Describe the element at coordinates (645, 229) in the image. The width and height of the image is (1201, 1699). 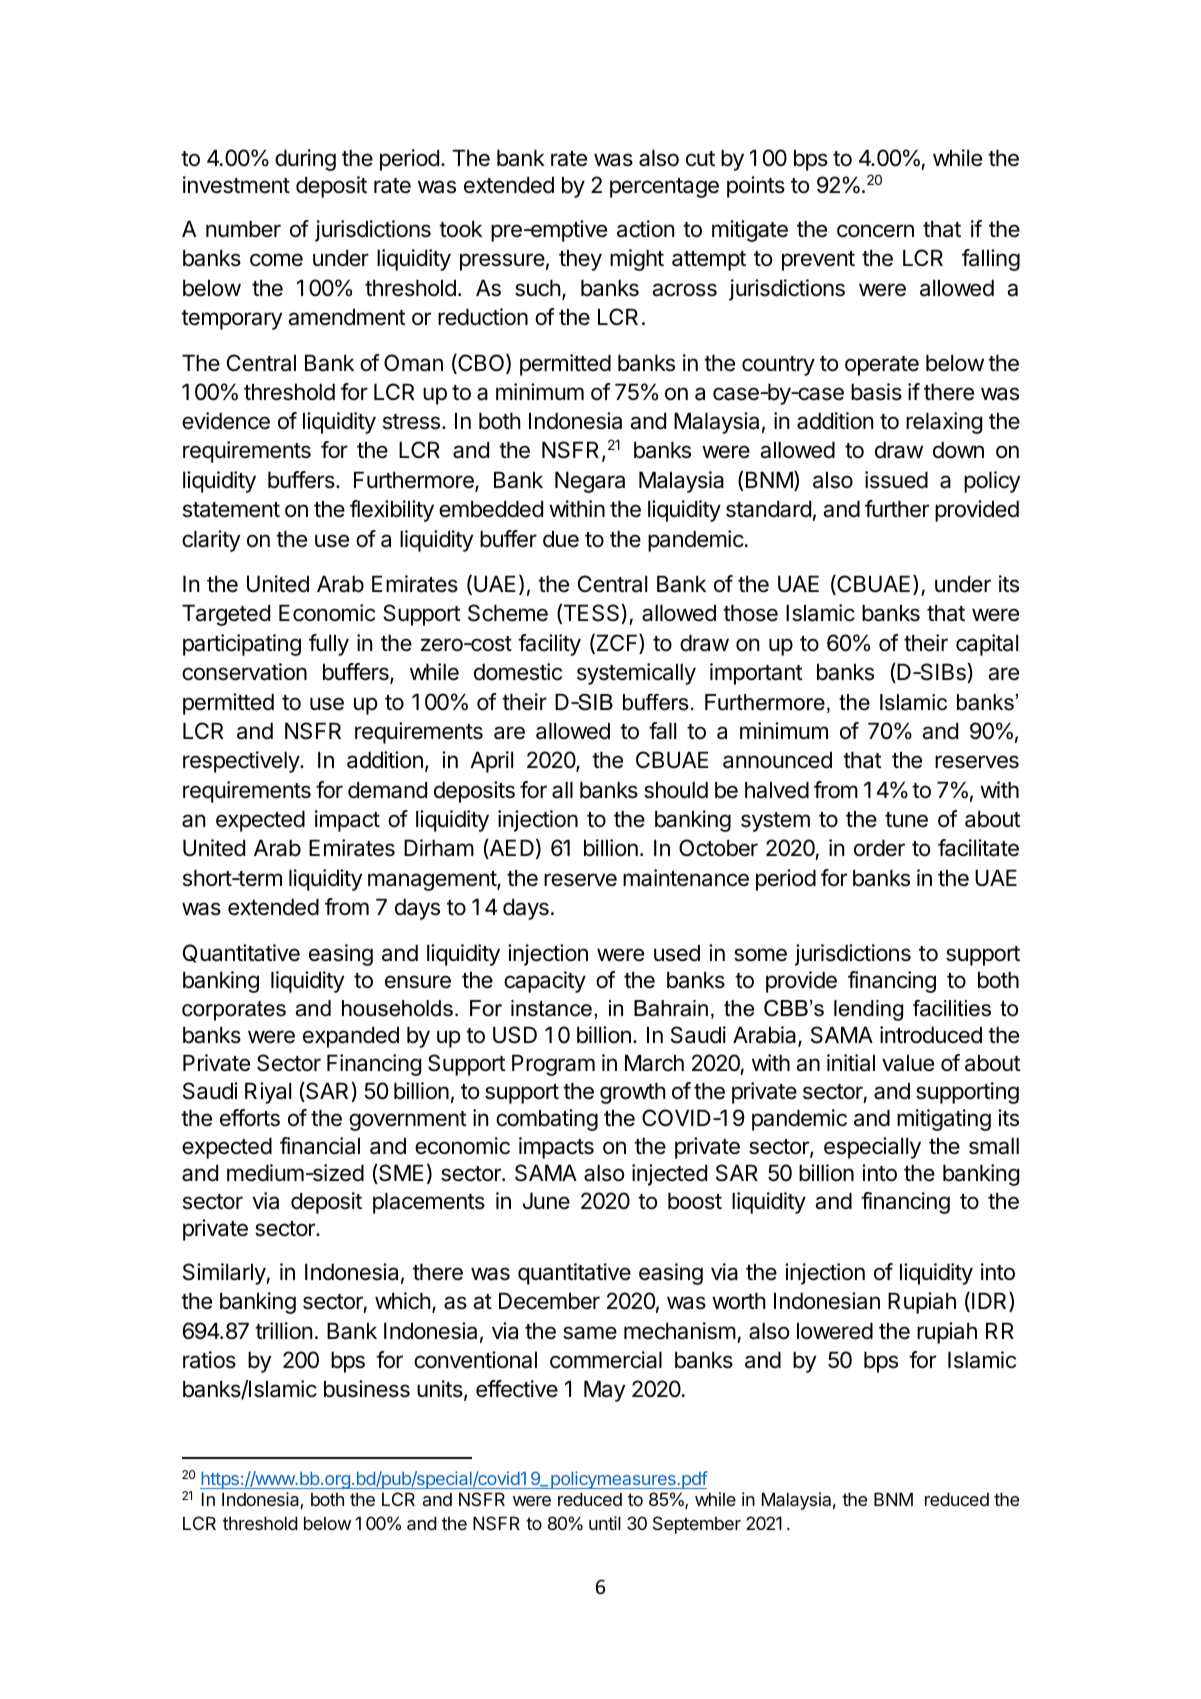
I see `action` at that location.
